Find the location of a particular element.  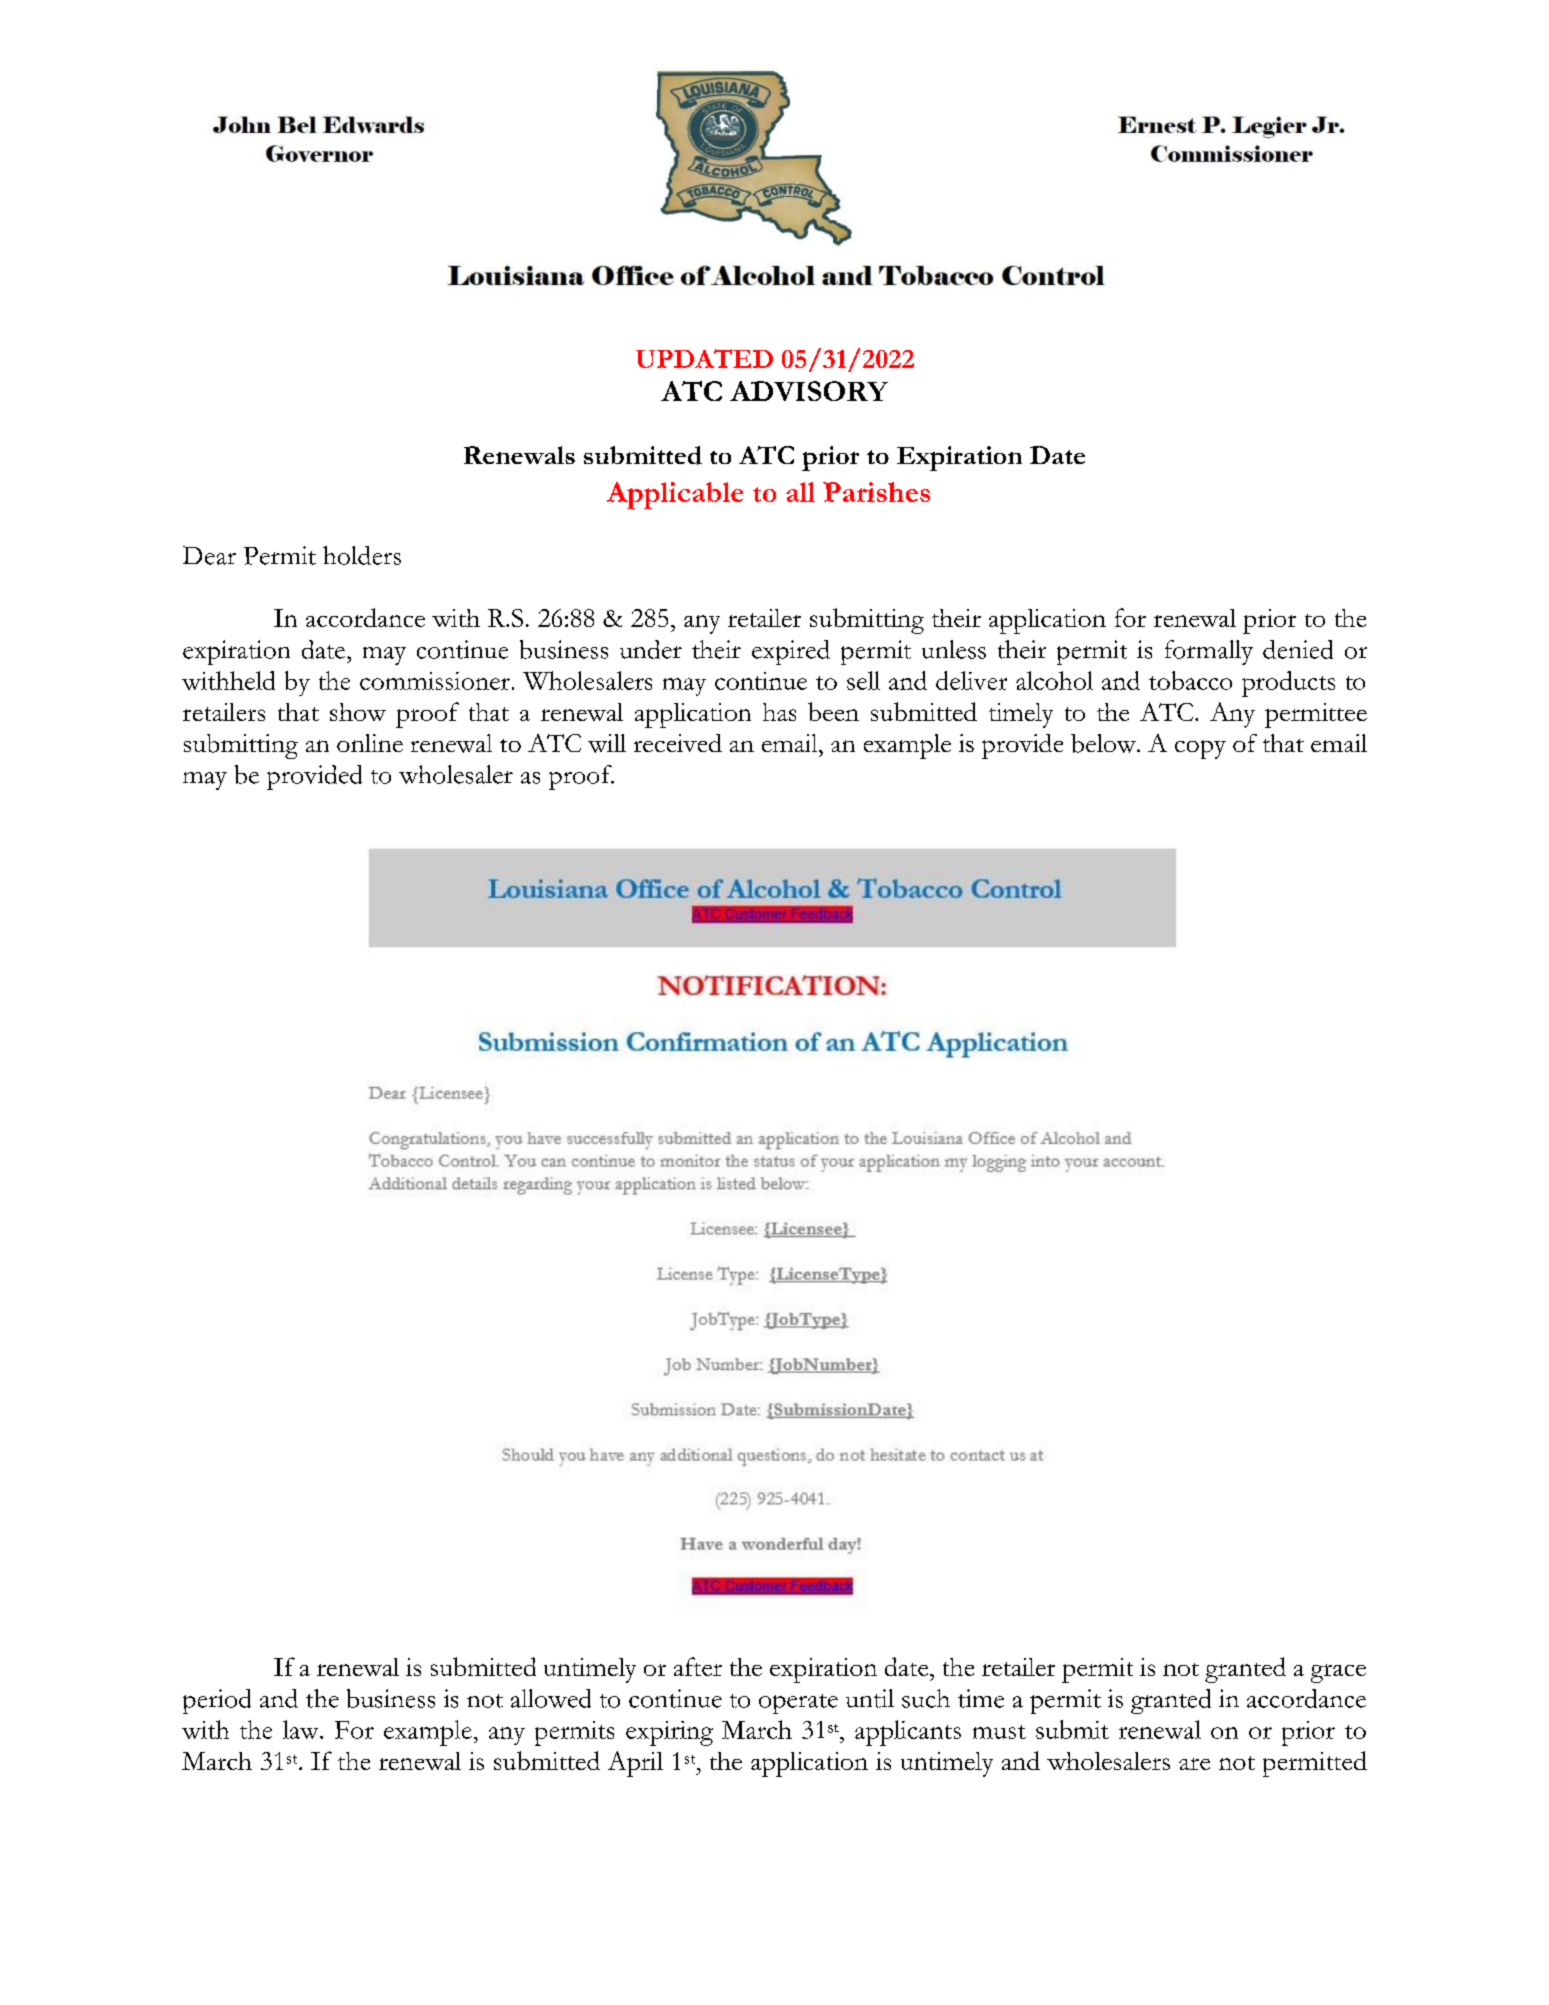

law is located at coordinates (302, 1729).
